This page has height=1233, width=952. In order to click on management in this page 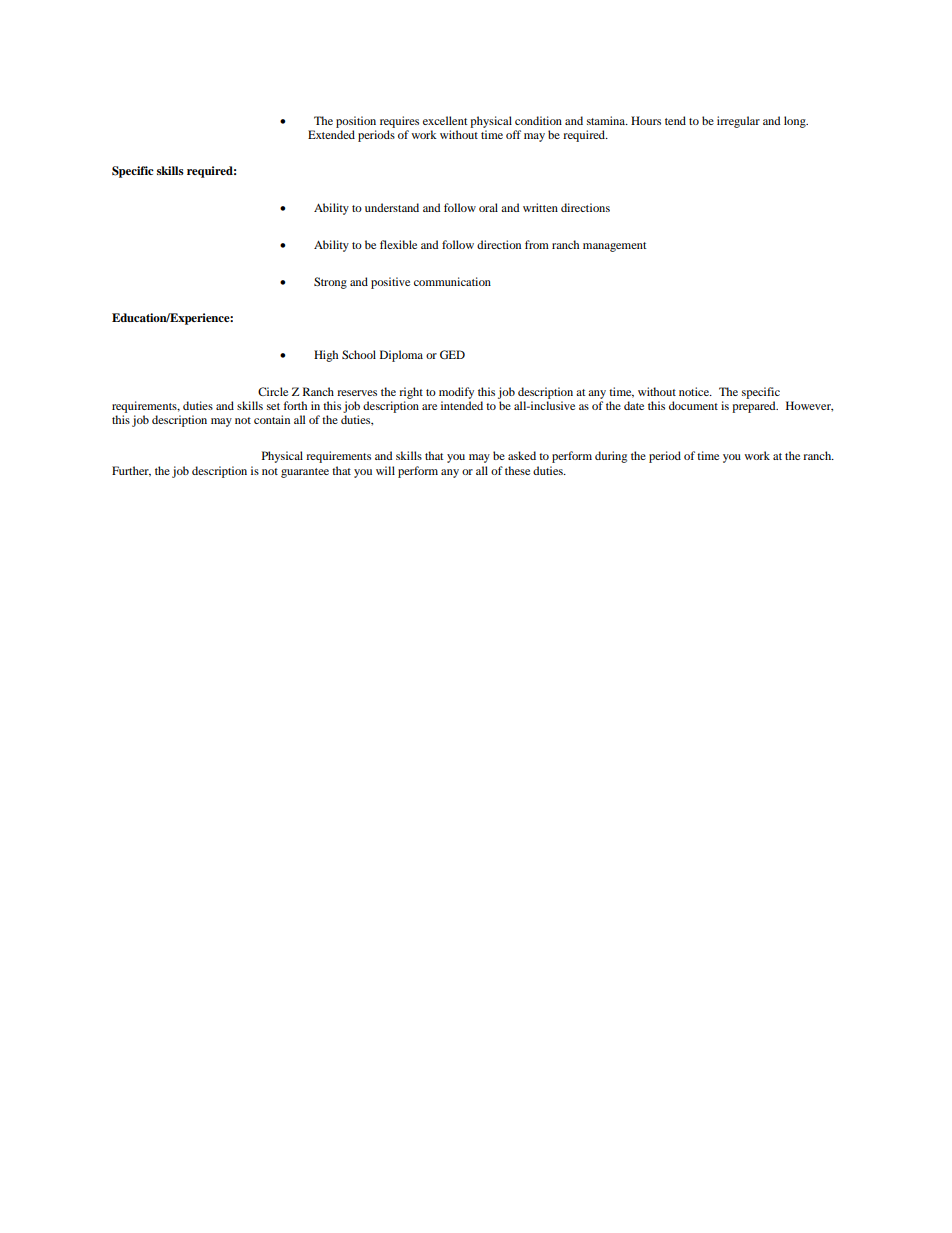, I will do `click(615, 247)`.
